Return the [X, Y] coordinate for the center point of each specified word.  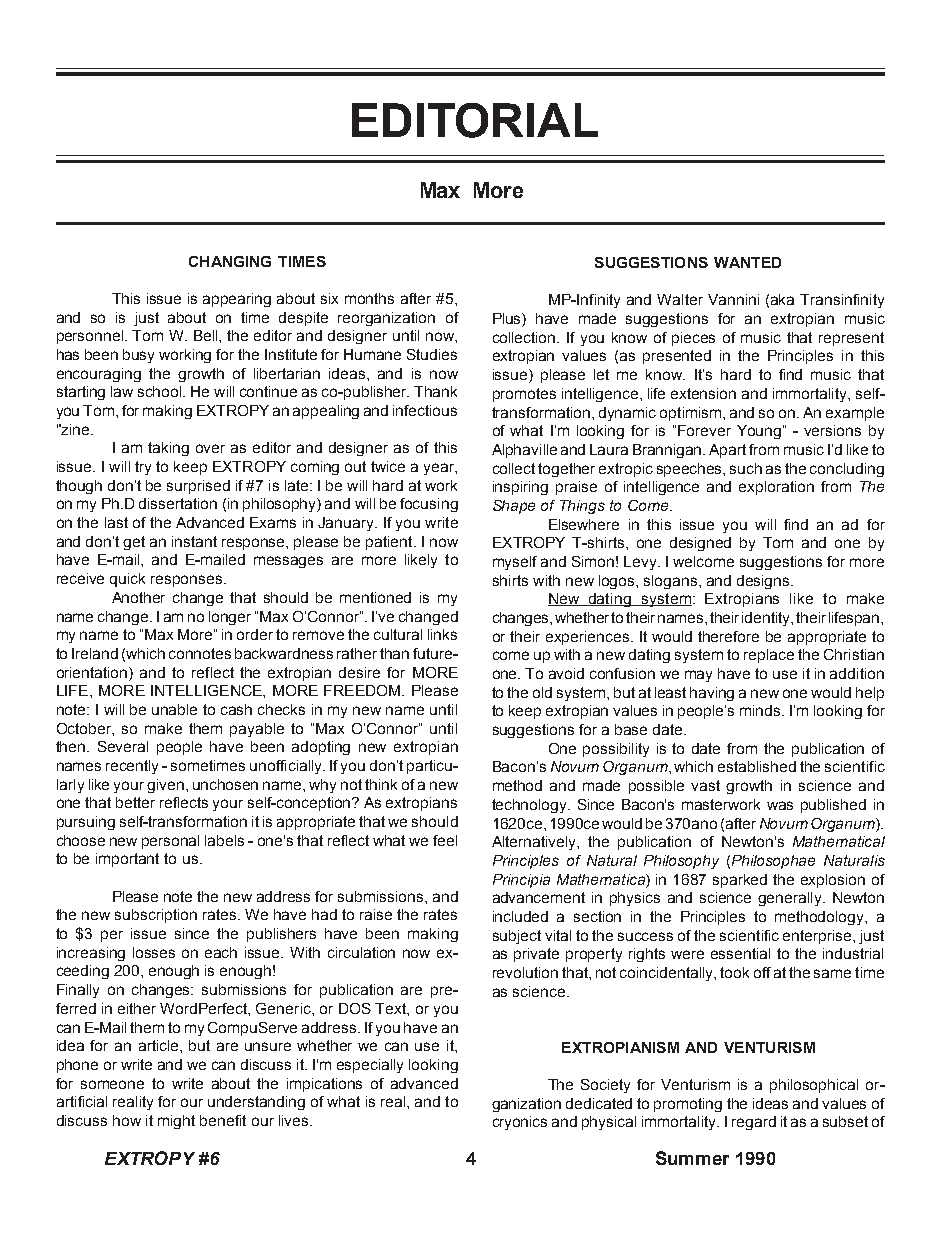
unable [174, 709]
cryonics [520, 1123]
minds [761, 710]
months [369, 298]
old [542, 692]
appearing [237, 300]
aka [782, 299]
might [176, 1122]
